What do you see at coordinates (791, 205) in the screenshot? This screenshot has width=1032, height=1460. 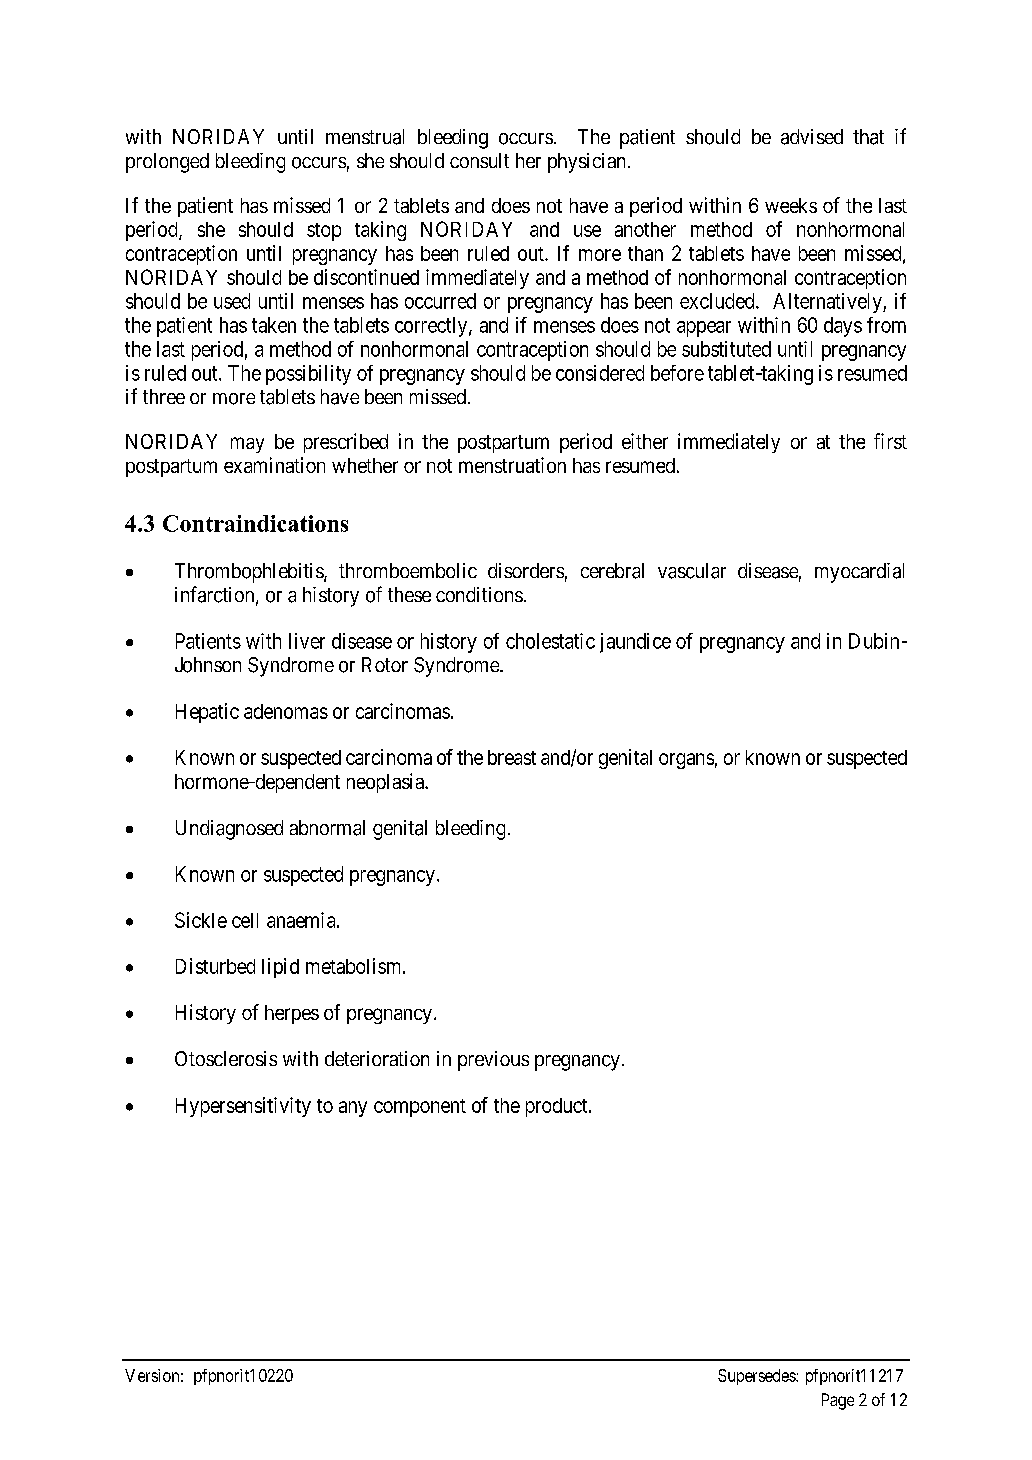 I see `weeks` at bounding box center [791, 205].
